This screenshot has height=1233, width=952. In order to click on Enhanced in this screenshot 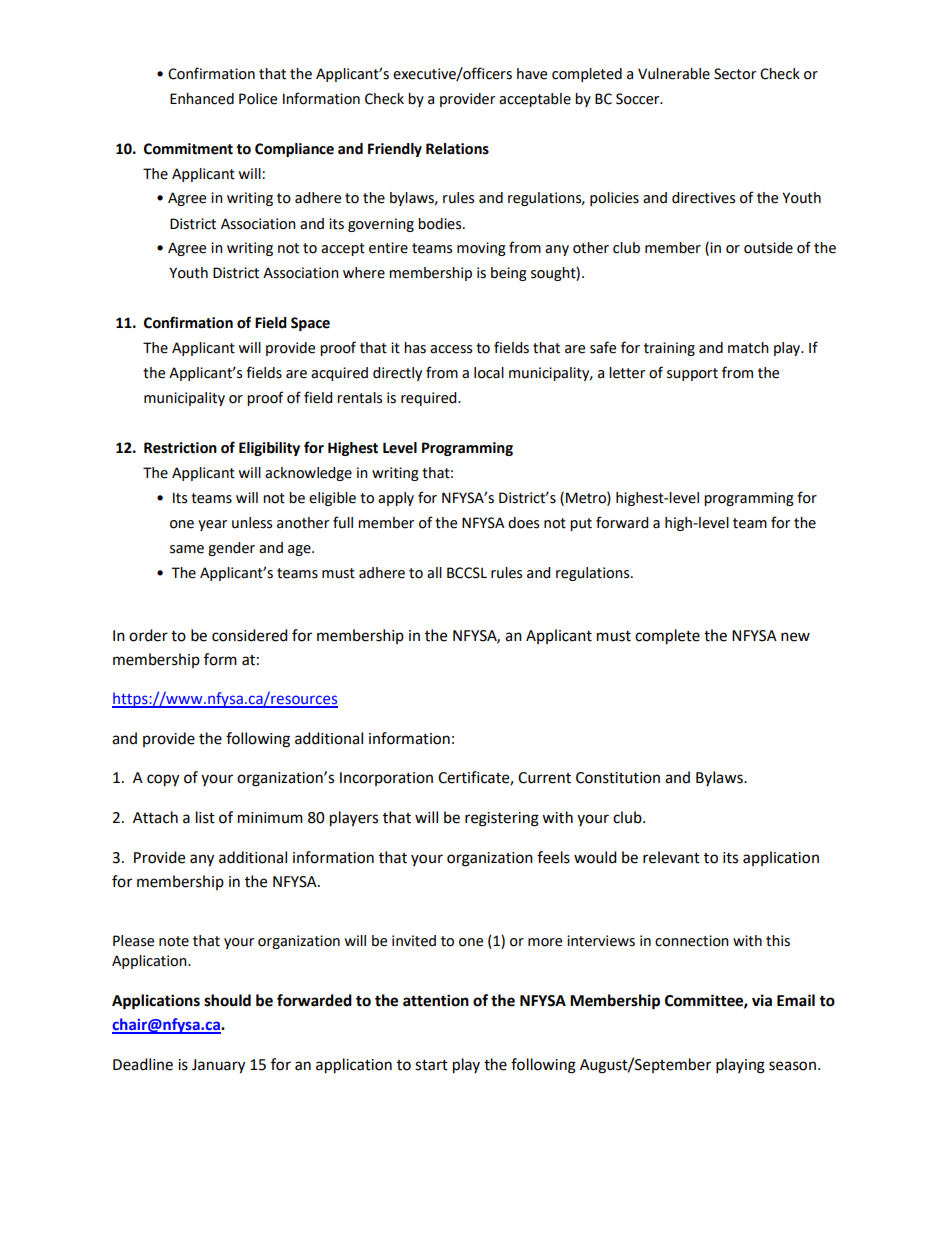, I will do `click(202, 99)`.
